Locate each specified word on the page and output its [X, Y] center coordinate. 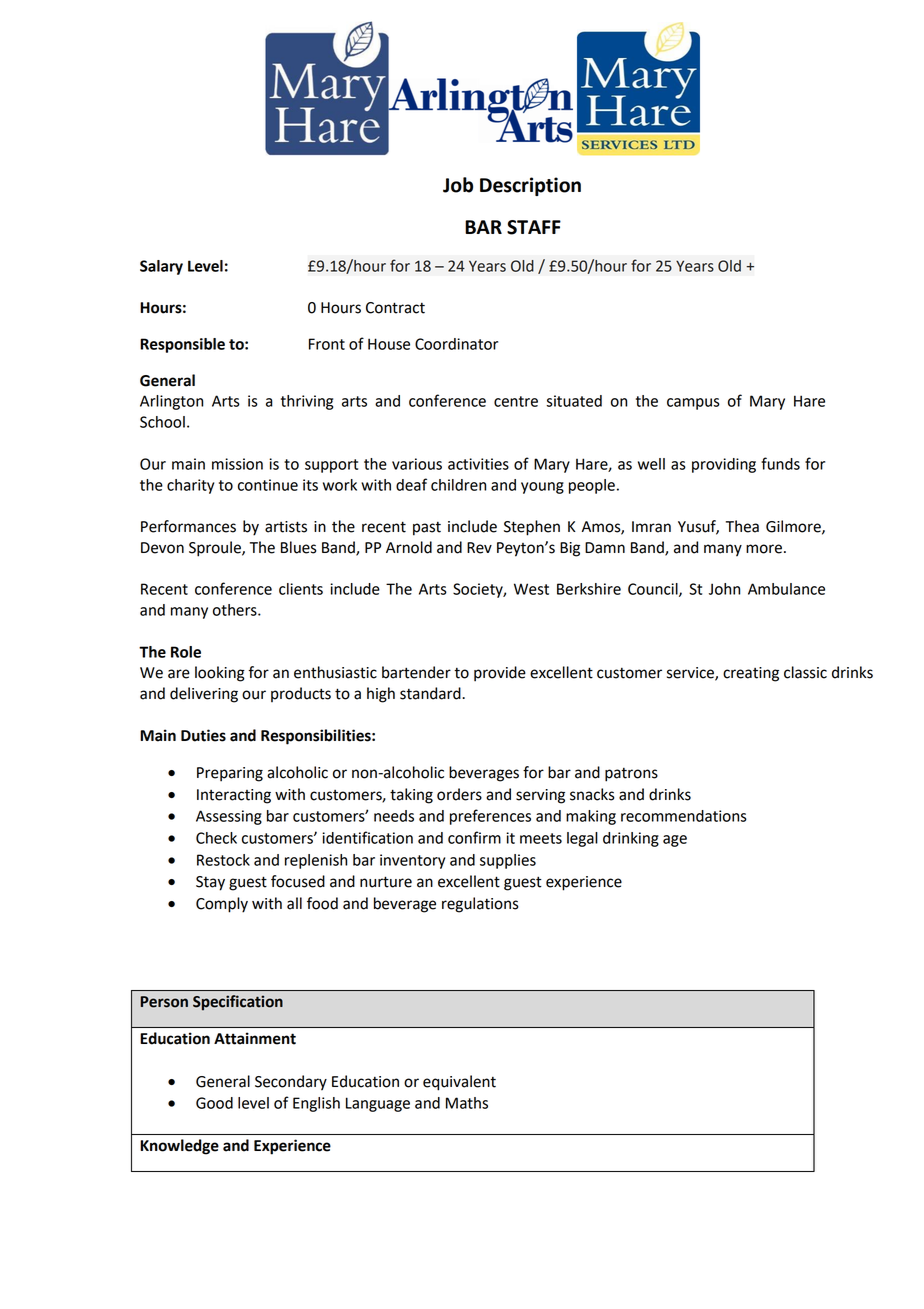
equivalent [459, 1083]
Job [458, 185]
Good [214, 1103]
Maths [467, 1103]
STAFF [534, 227]
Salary [161, 267]
